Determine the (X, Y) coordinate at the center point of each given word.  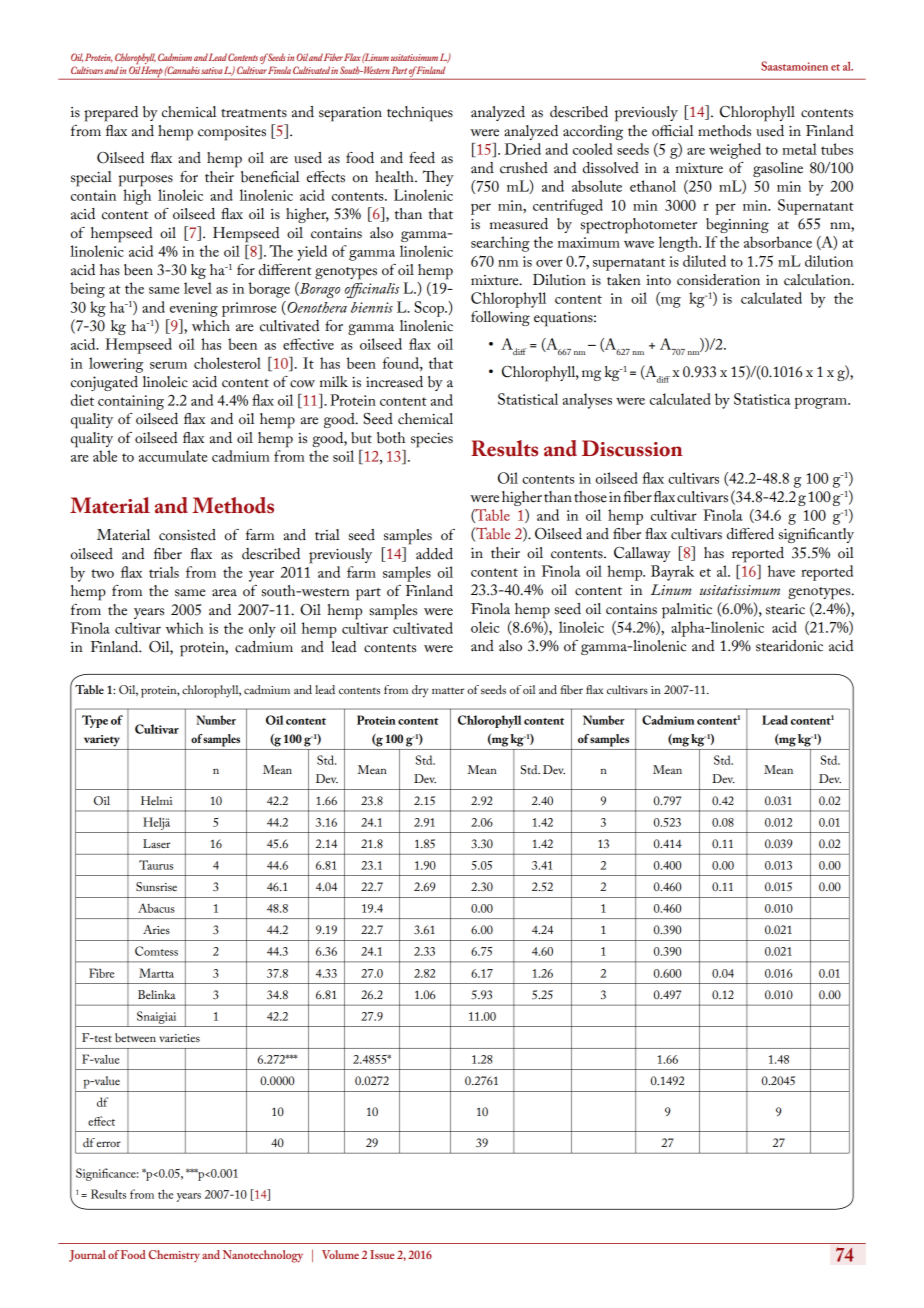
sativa (211, 70)
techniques (420, 114)
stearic (785, 609)
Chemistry (174, 1256)
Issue (382, 1254)
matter (448, 690)
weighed (735, 151)
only (262, 630)
